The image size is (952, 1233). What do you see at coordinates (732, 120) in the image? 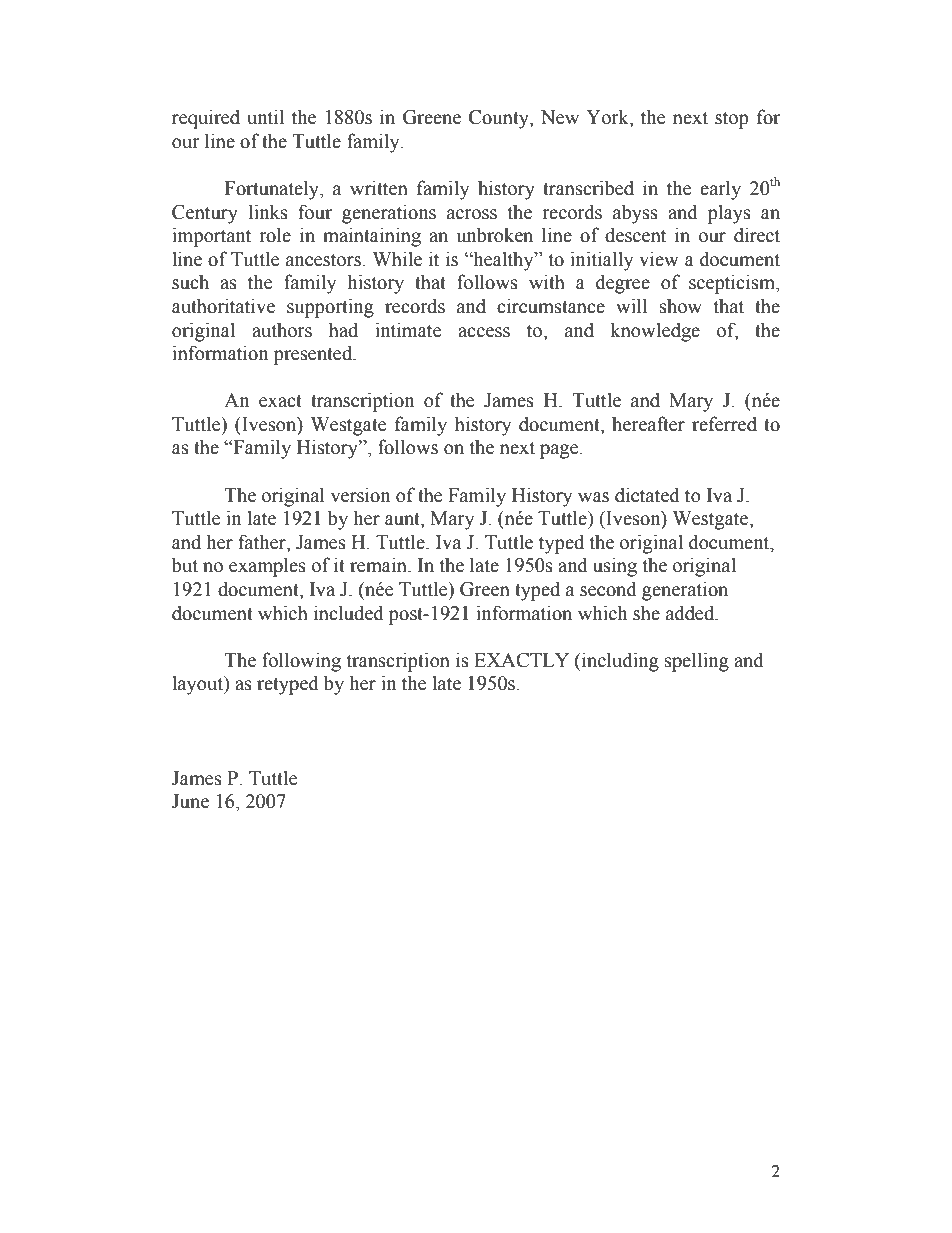
I see `stop` at bounding box center [732, 120].
